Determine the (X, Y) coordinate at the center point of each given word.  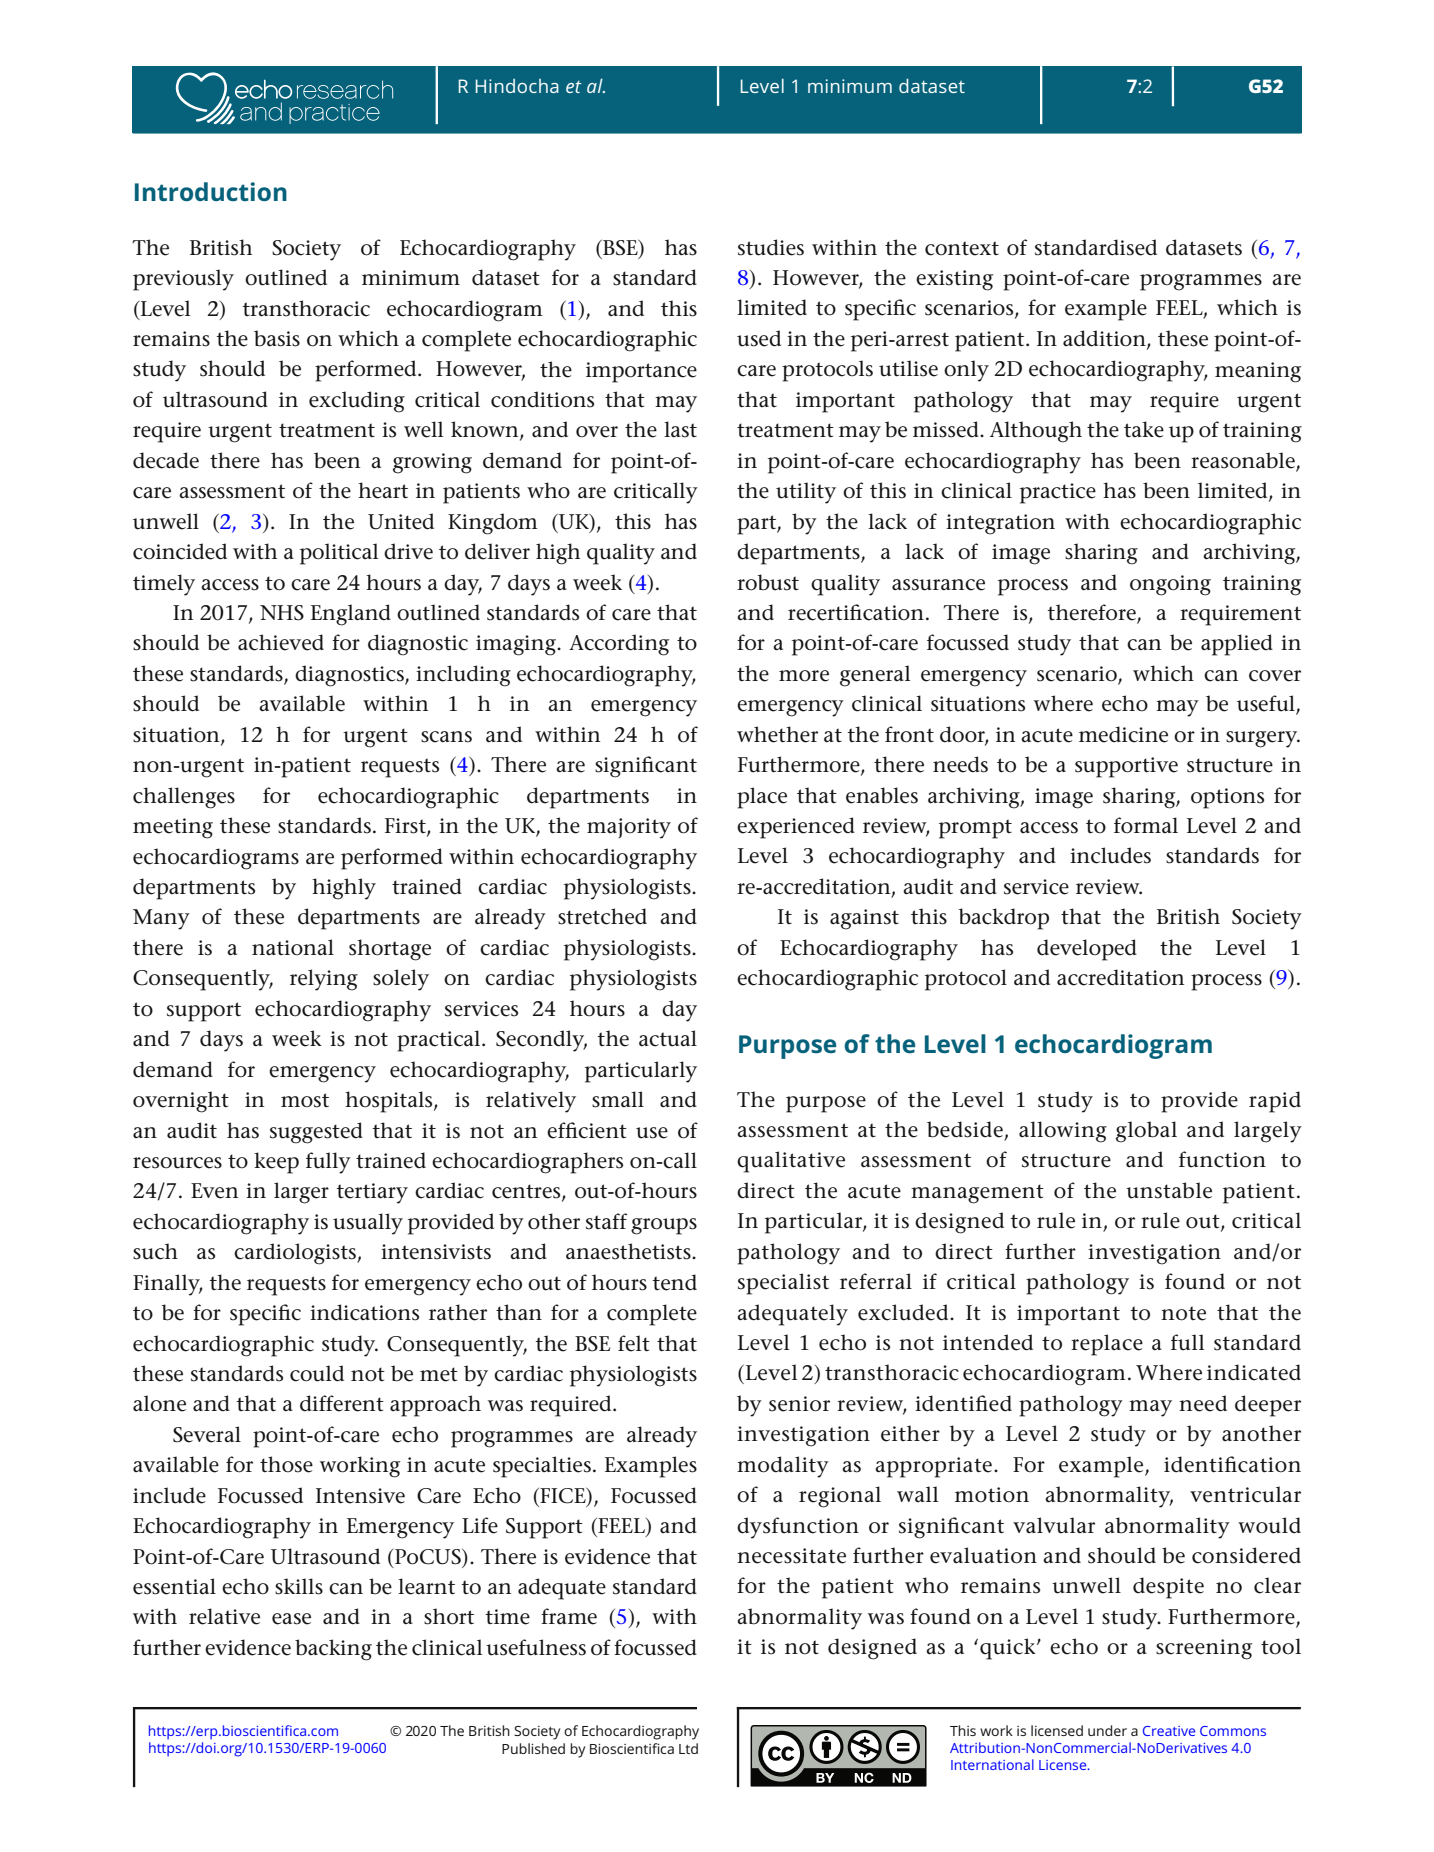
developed (1087, 950)
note (1183, 1313)
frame (569, 1616)
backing (333, 1650)
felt (634, 1343)
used (759, 338)
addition (1105, 339)
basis (277, 338)
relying (324, 980)
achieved (281, 642)
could (317, 1373)
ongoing (1170, 585)
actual (668, 1038)
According (619, 645)
